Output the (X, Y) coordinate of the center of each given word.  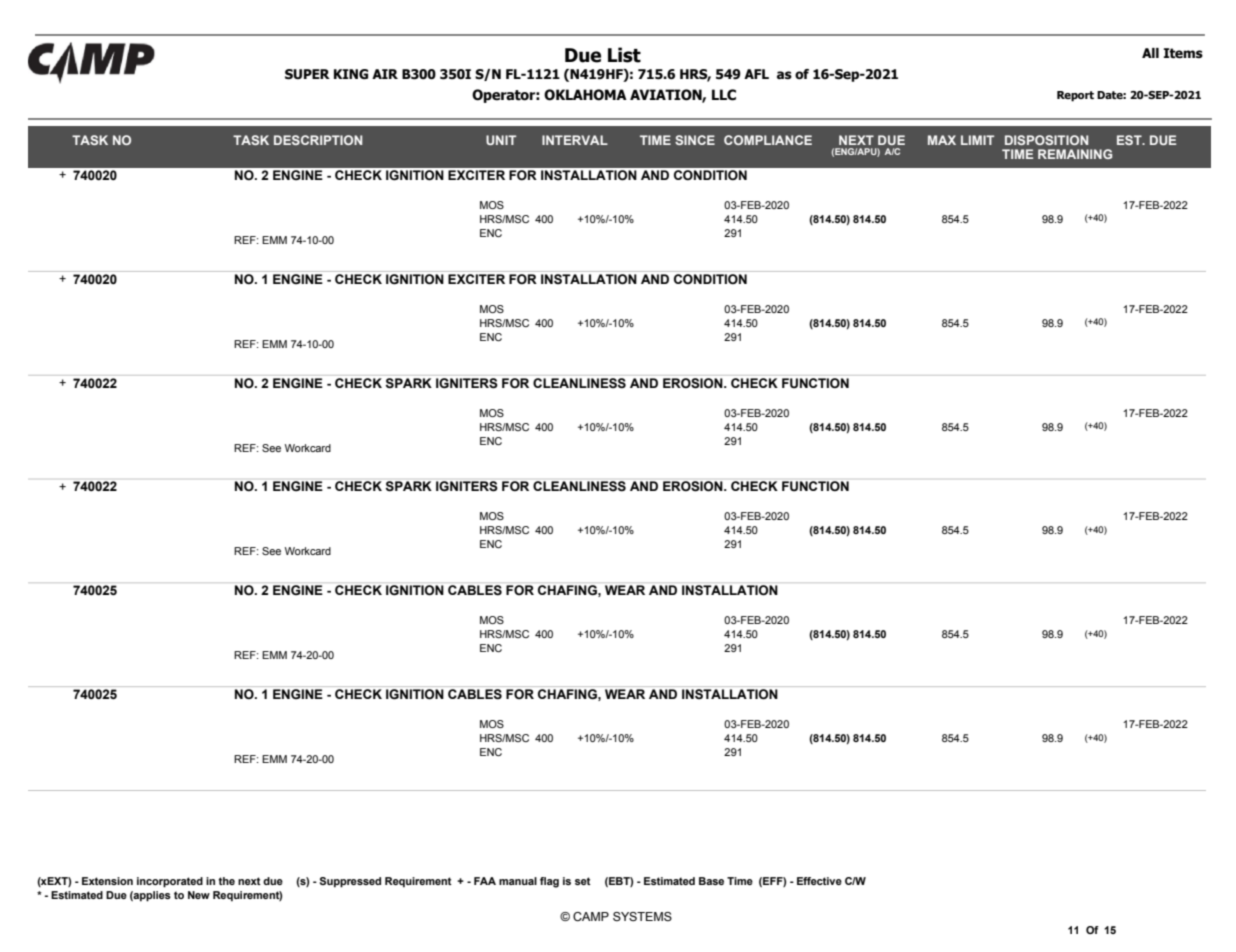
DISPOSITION (1046, 140)
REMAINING (1075, 154)
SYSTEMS (642, 916)
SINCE (695, 140)
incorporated (170, 882)
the (226, 881)
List (624, 55)
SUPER (307, 74)
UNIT (501, 140)
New (199, 895)
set (583, 881)
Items (1183, 53)
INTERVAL (575, 140)
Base (711, 881)
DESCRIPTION (318, 140)
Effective (819, 881)
